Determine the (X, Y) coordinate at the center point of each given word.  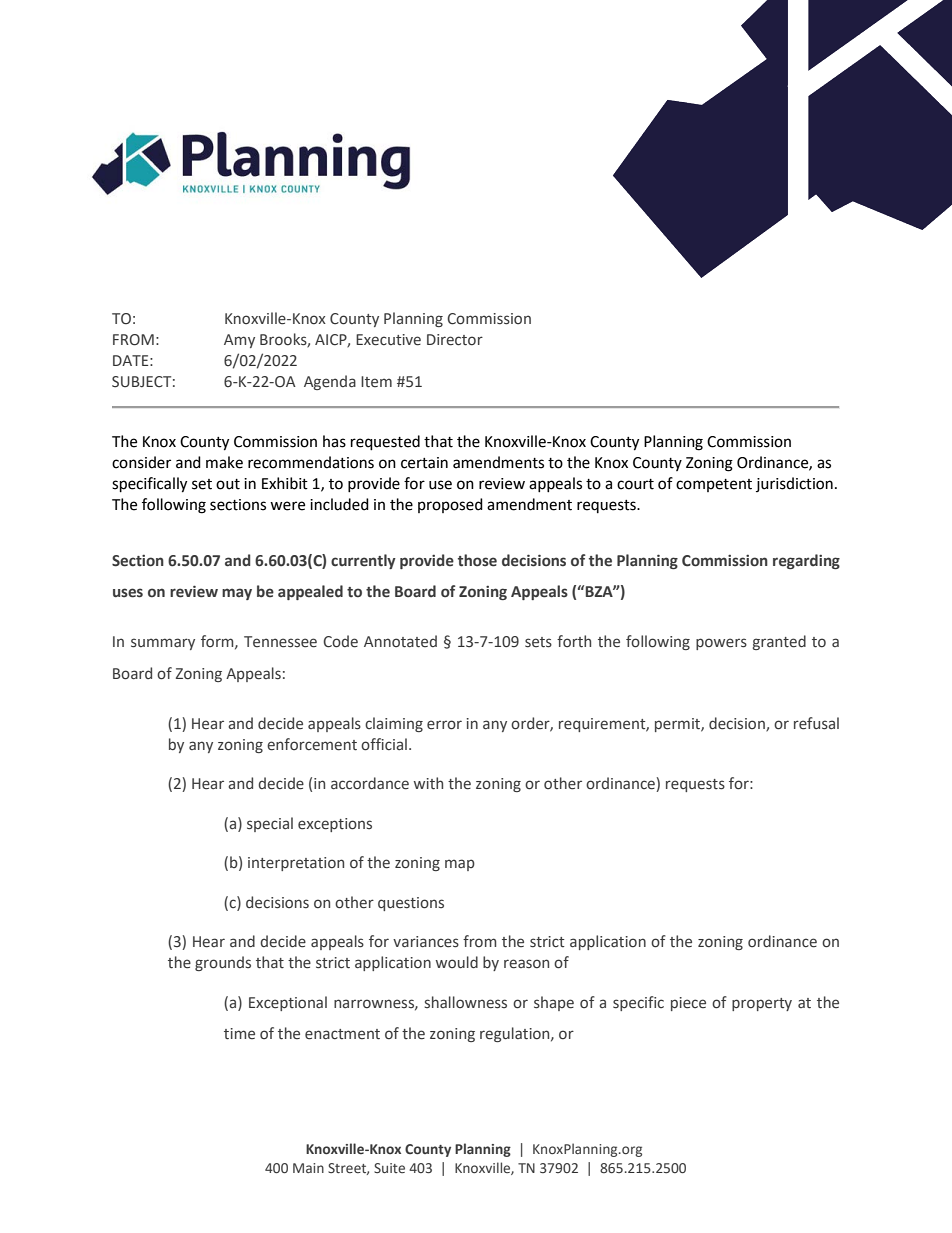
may (237, 594)
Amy (239, 341)
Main (308, 1168)
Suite (389, 1168)
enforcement (312, 744)
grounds (223, 963)
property (762, 1004)
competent (714, 485)
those (477, 560)
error (444, 725)
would (457, 962)
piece (688, 1004)
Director (455, 340)
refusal (816, 723)
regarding (806, 561)
